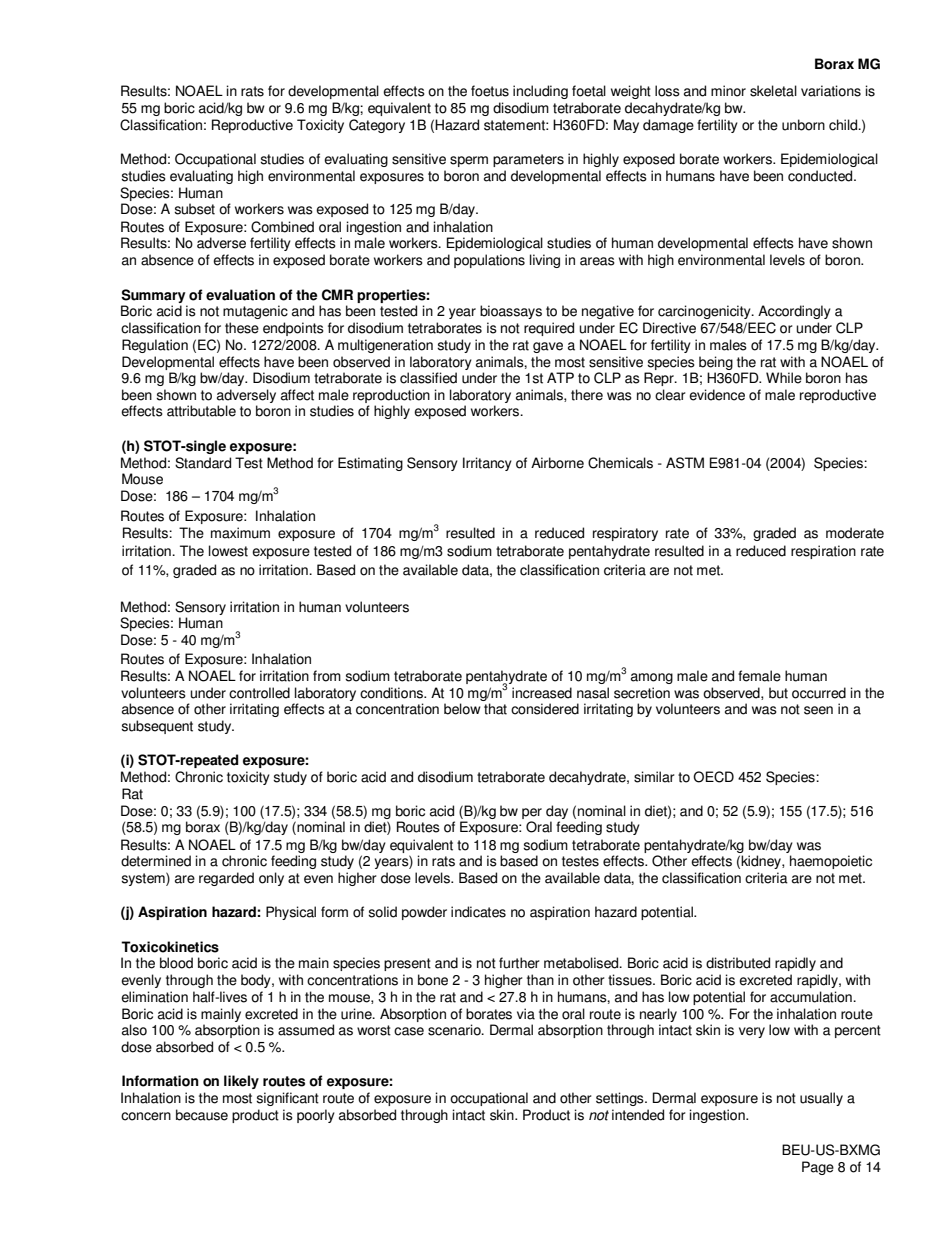 Image resolution: width=952 pixels, height=1233 pixels. Describe the element at coordinates (621, 1099) in the screenshot. I see `settings` at that location.
